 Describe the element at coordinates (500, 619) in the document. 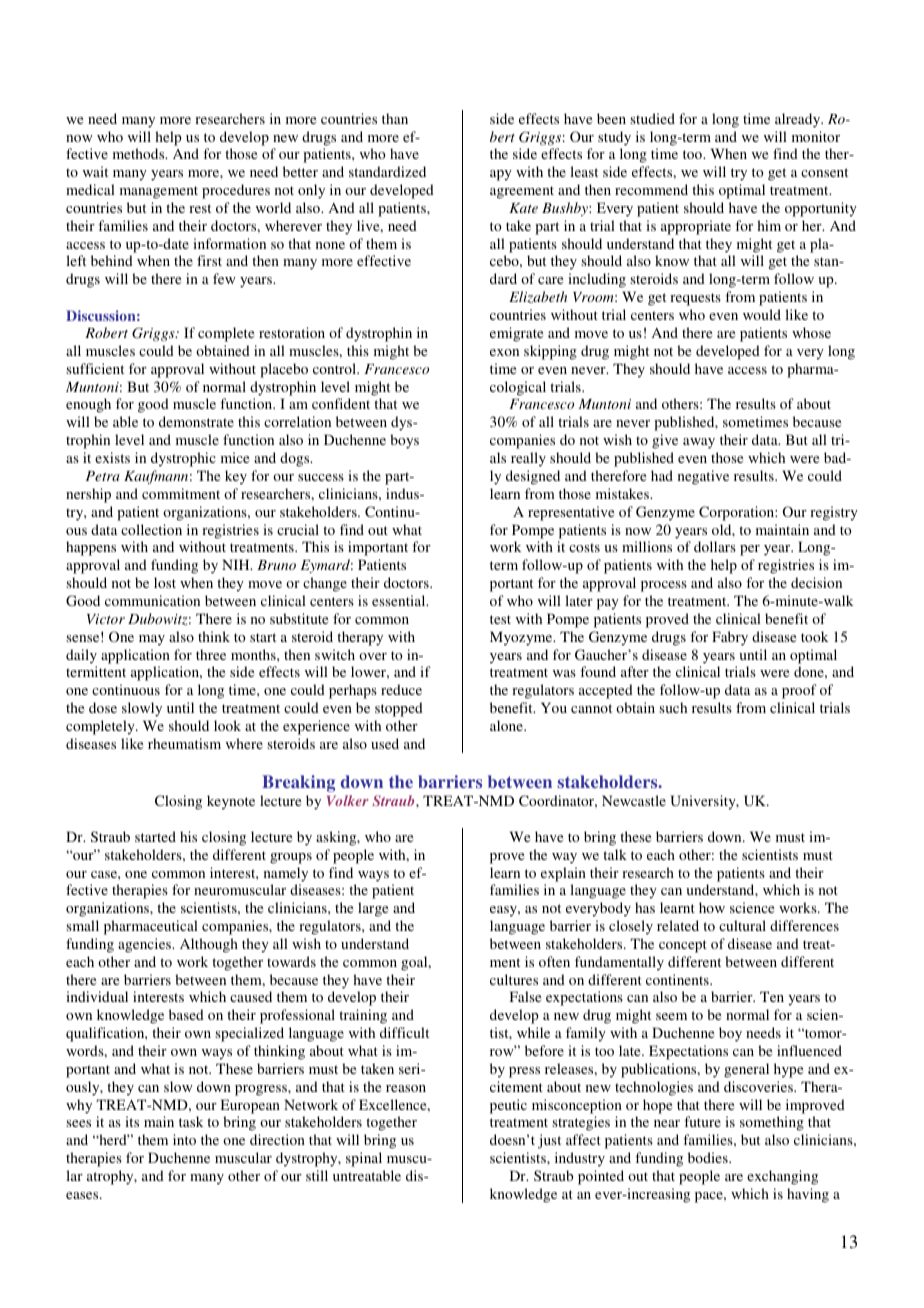

I see `test` at that location.
